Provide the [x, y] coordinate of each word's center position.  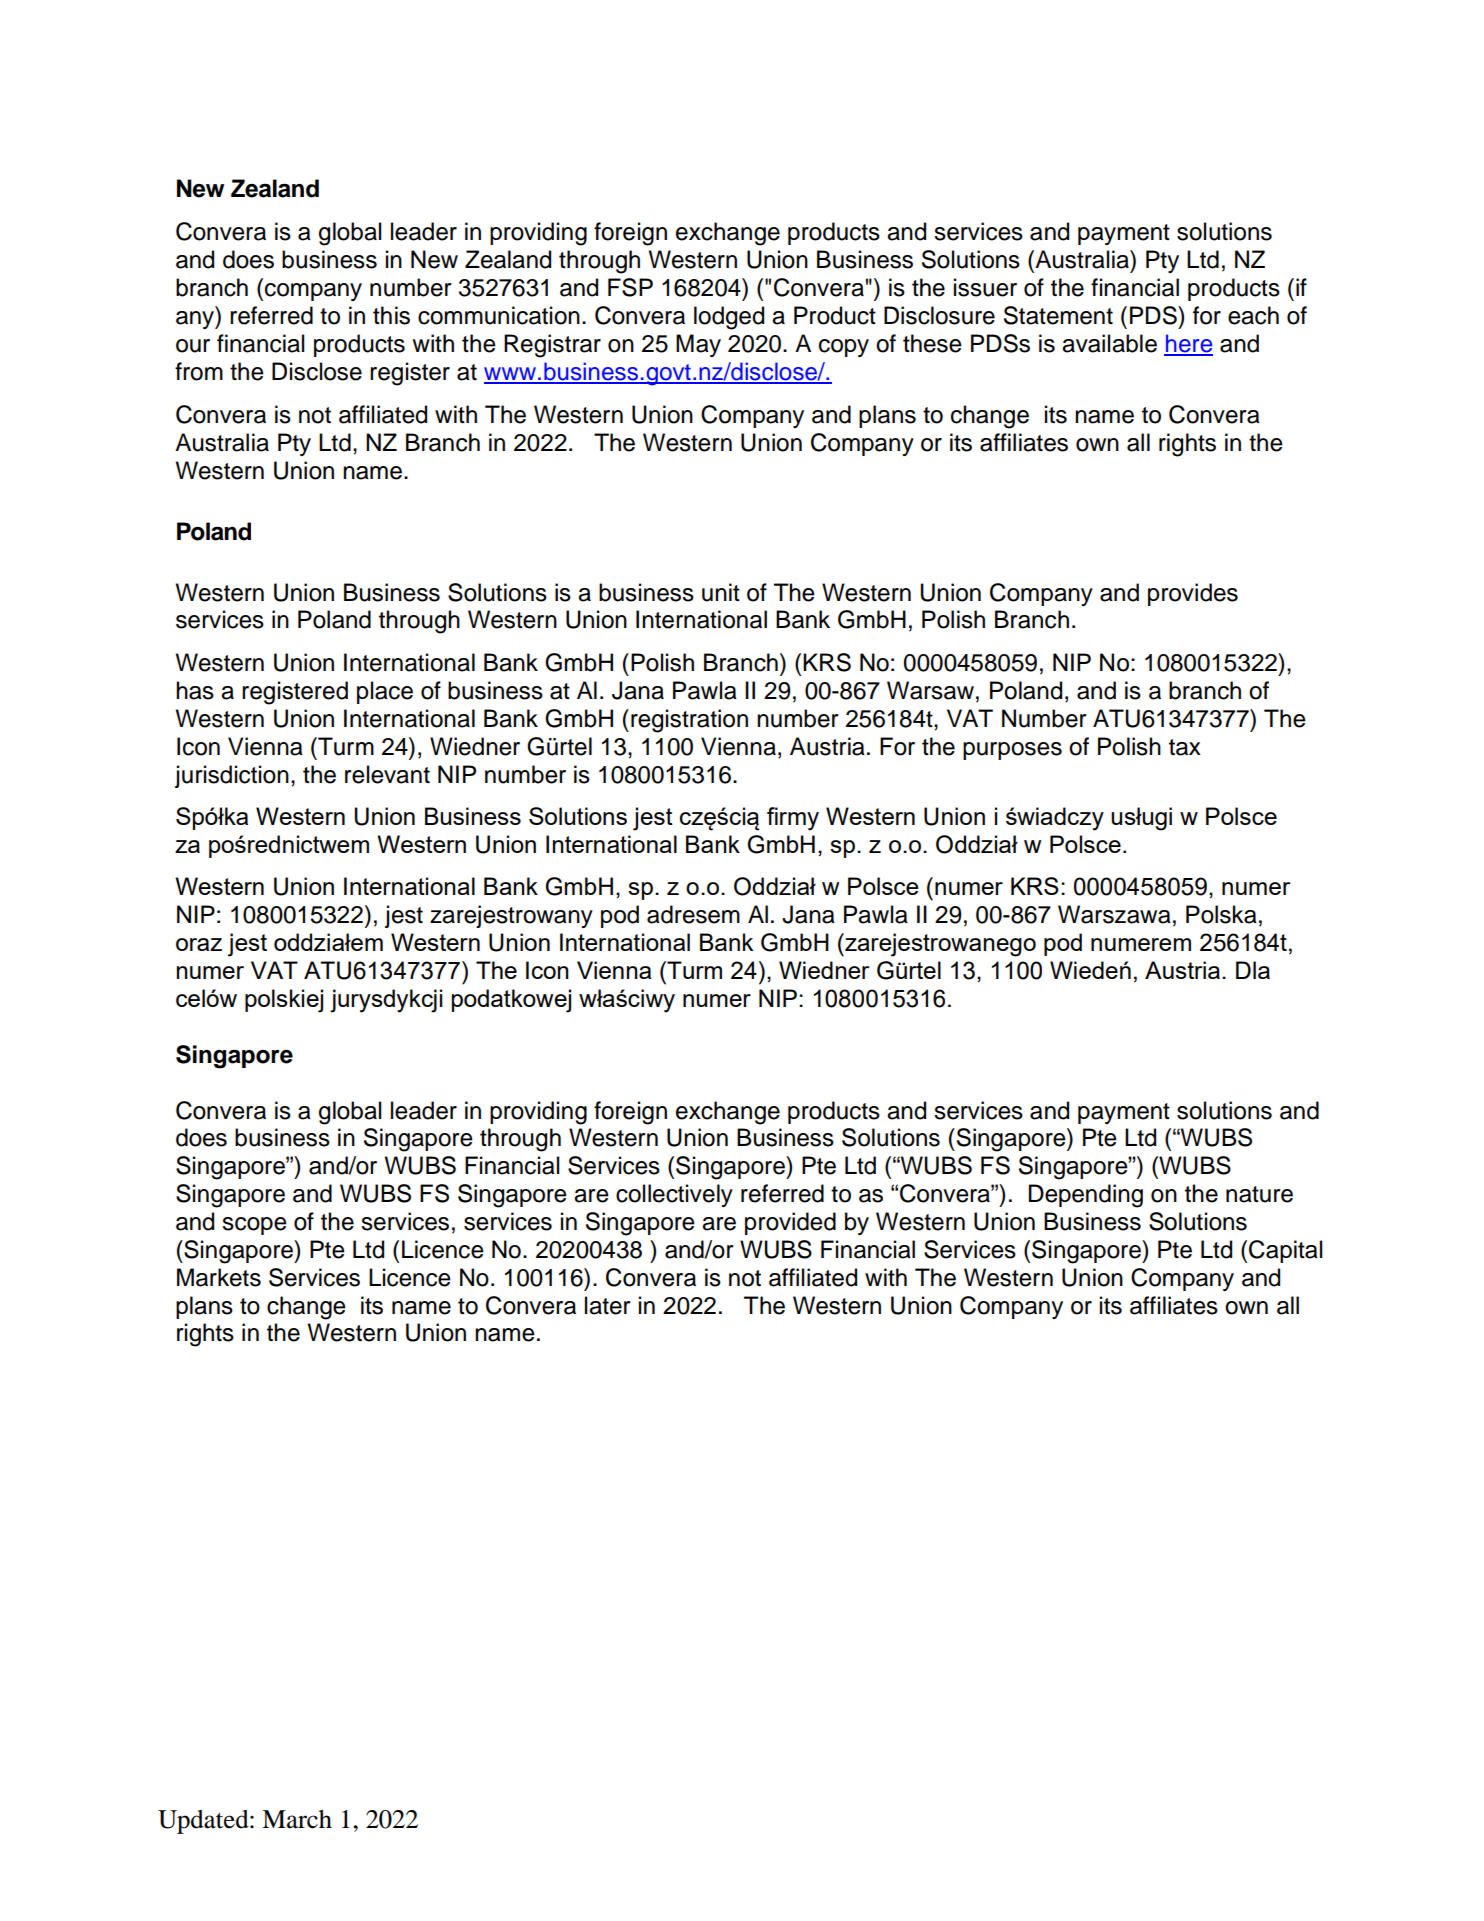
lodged [729, 318]
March [297, 1819]
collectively [674, 1195]
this [391, 315]
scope [254, 1226]
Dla [1253, 970]
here [1188, 344]
